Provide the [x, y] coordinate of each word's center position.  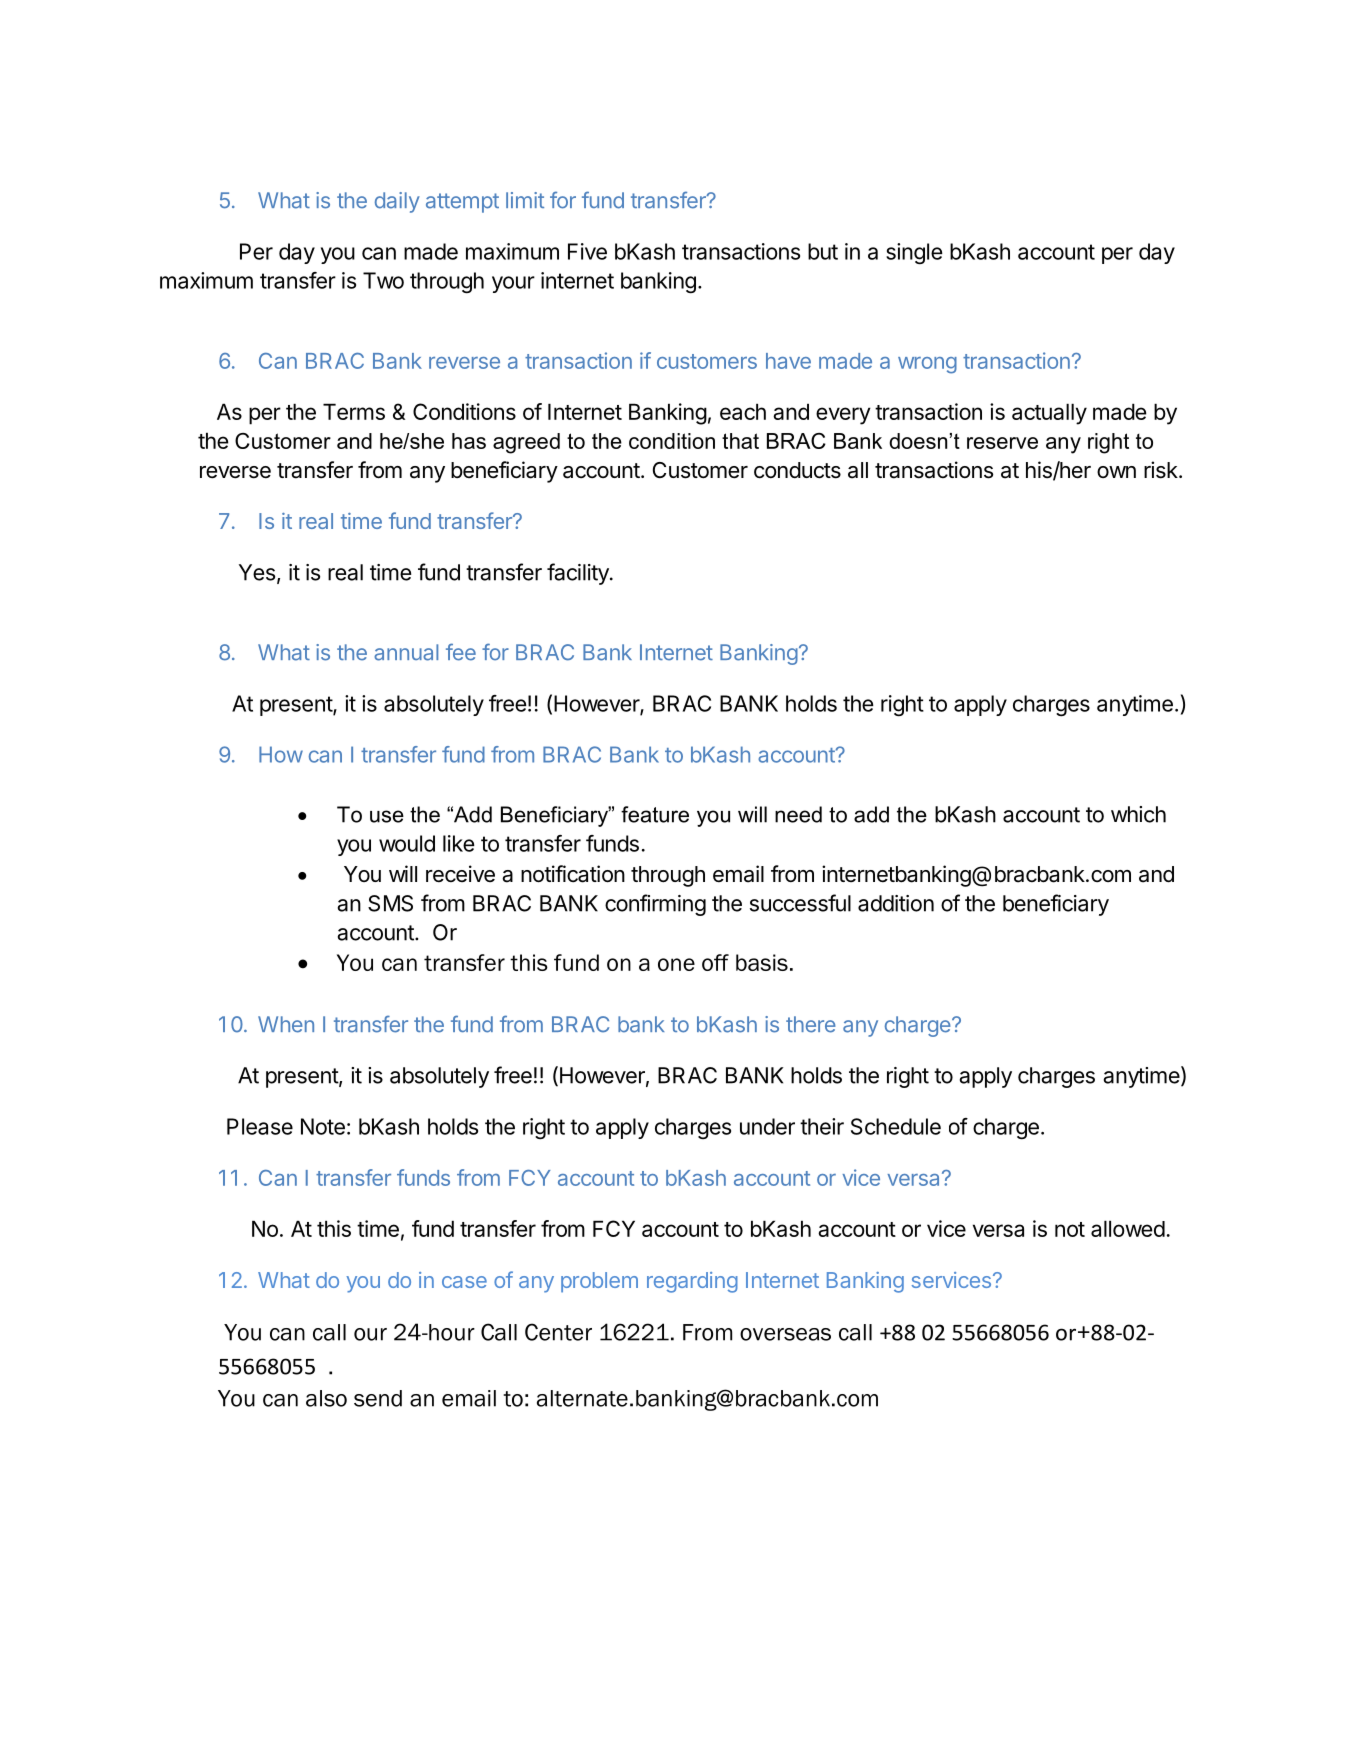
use [387, 816]
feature [655, 814]
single [914, 254]
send [378, 1398]
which [1138, 814]
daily [397, 202]
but [823, 251]
